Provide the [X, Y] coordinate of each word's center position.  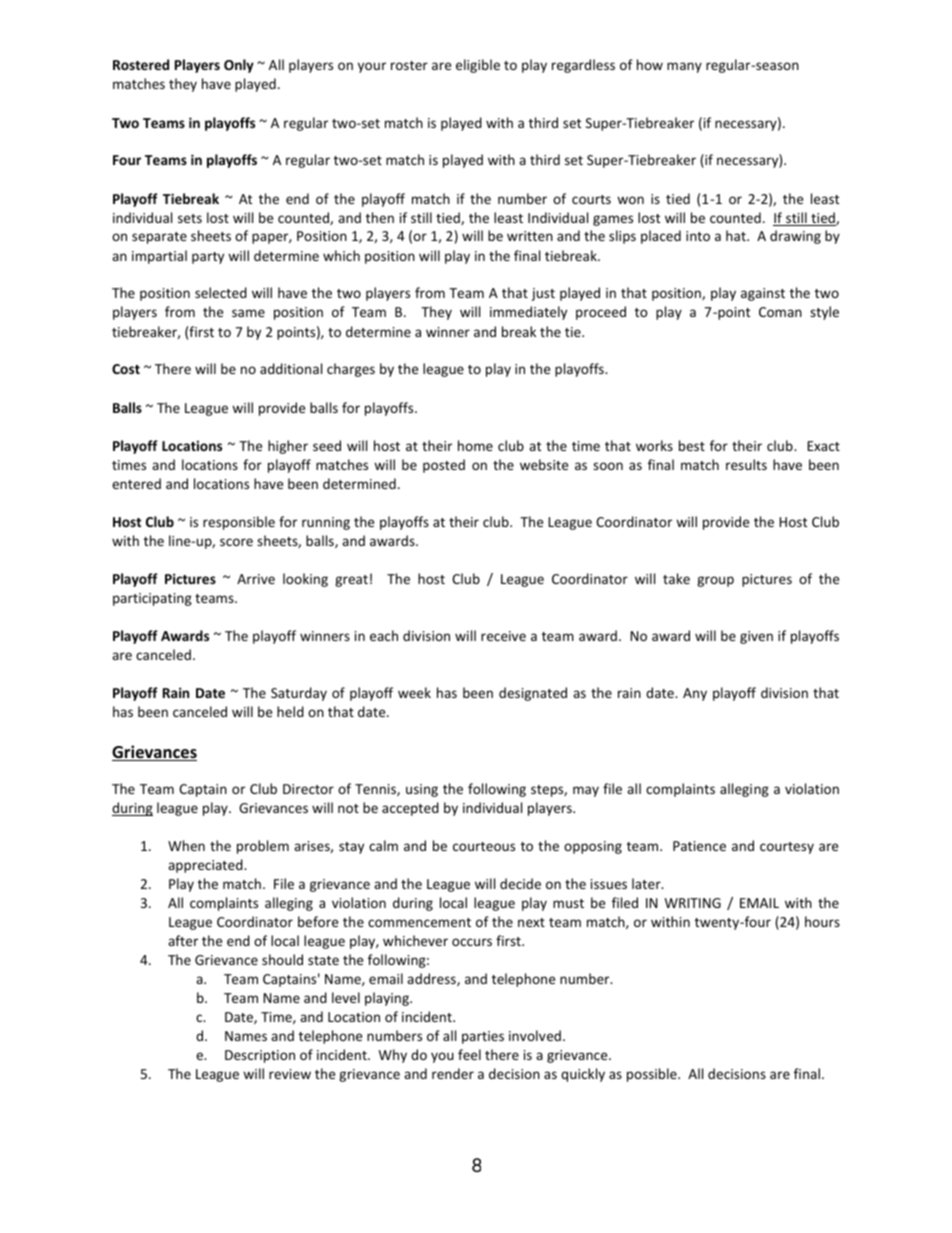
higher [288, 447]
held [290, 711]
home [475, 445]
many [684, 67]
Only [239, 66]
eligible [478, 66]
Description [260, 1056]
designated [533, 694]
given [756, 637]
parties [483, 1037]
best [692, 445]
